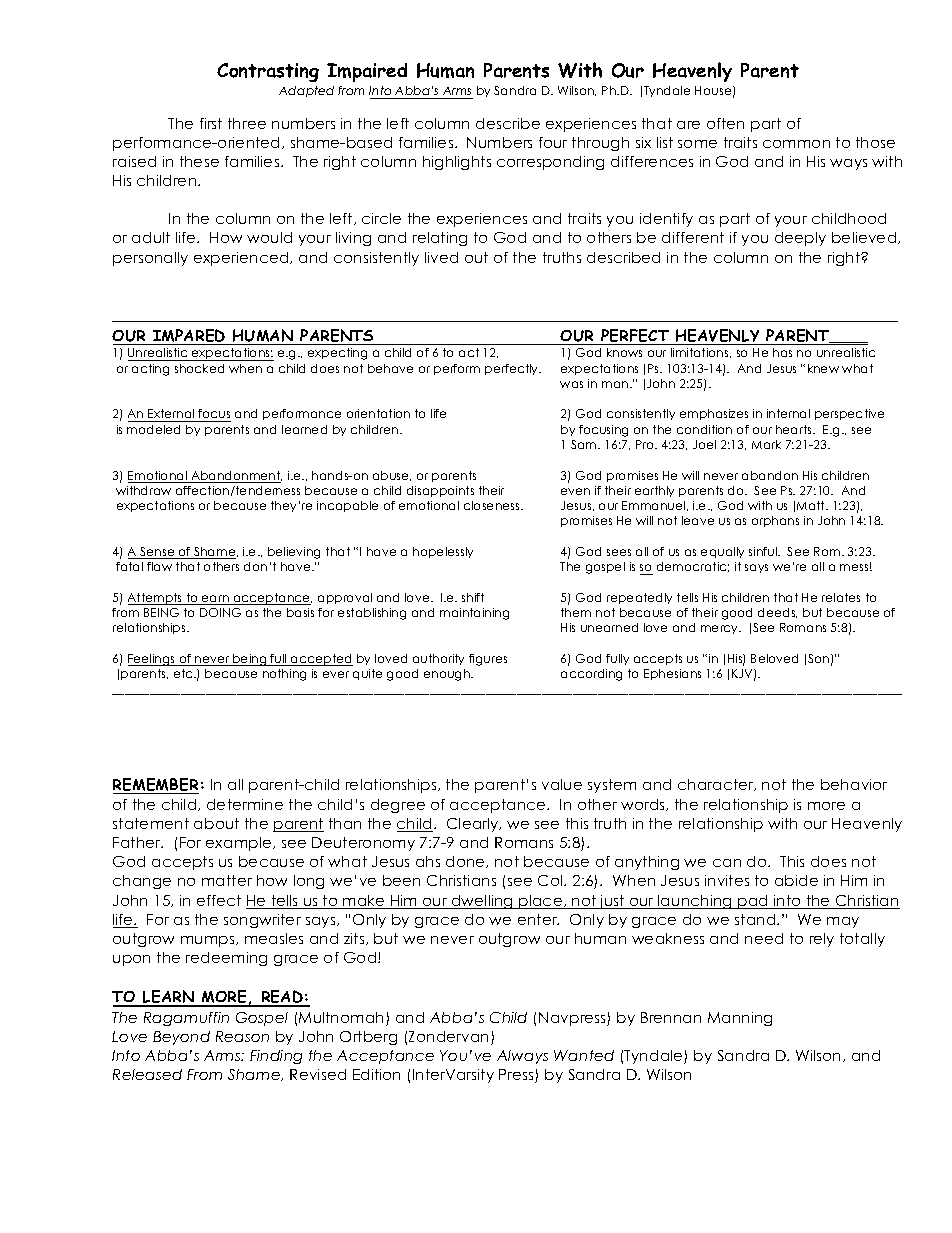 The height and width of the page is (1233, 952). I want to click on first, so click(211, 123).
